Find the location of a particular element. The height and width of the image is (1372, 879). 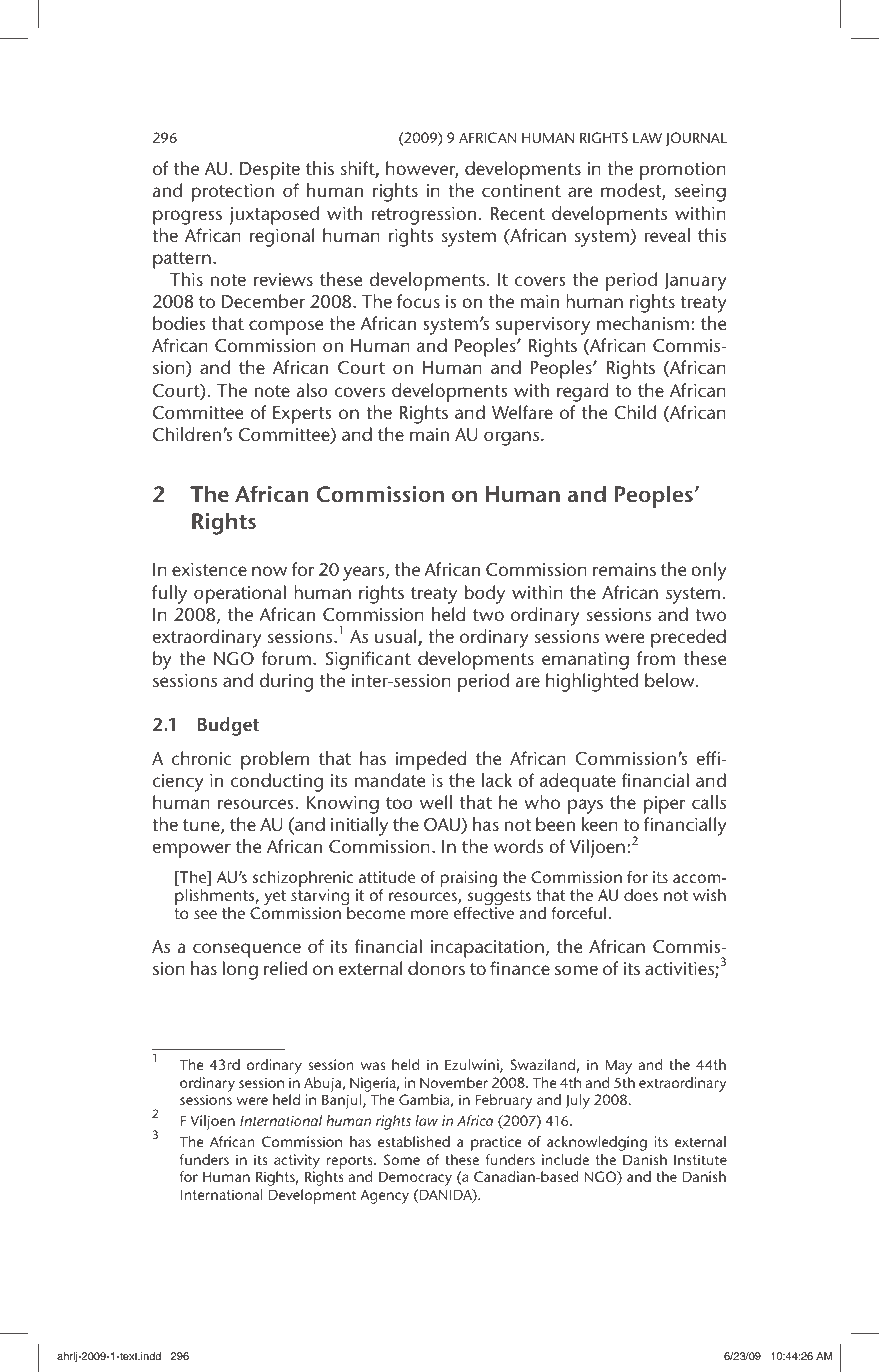

tune is located at coordinates (202, 826).
